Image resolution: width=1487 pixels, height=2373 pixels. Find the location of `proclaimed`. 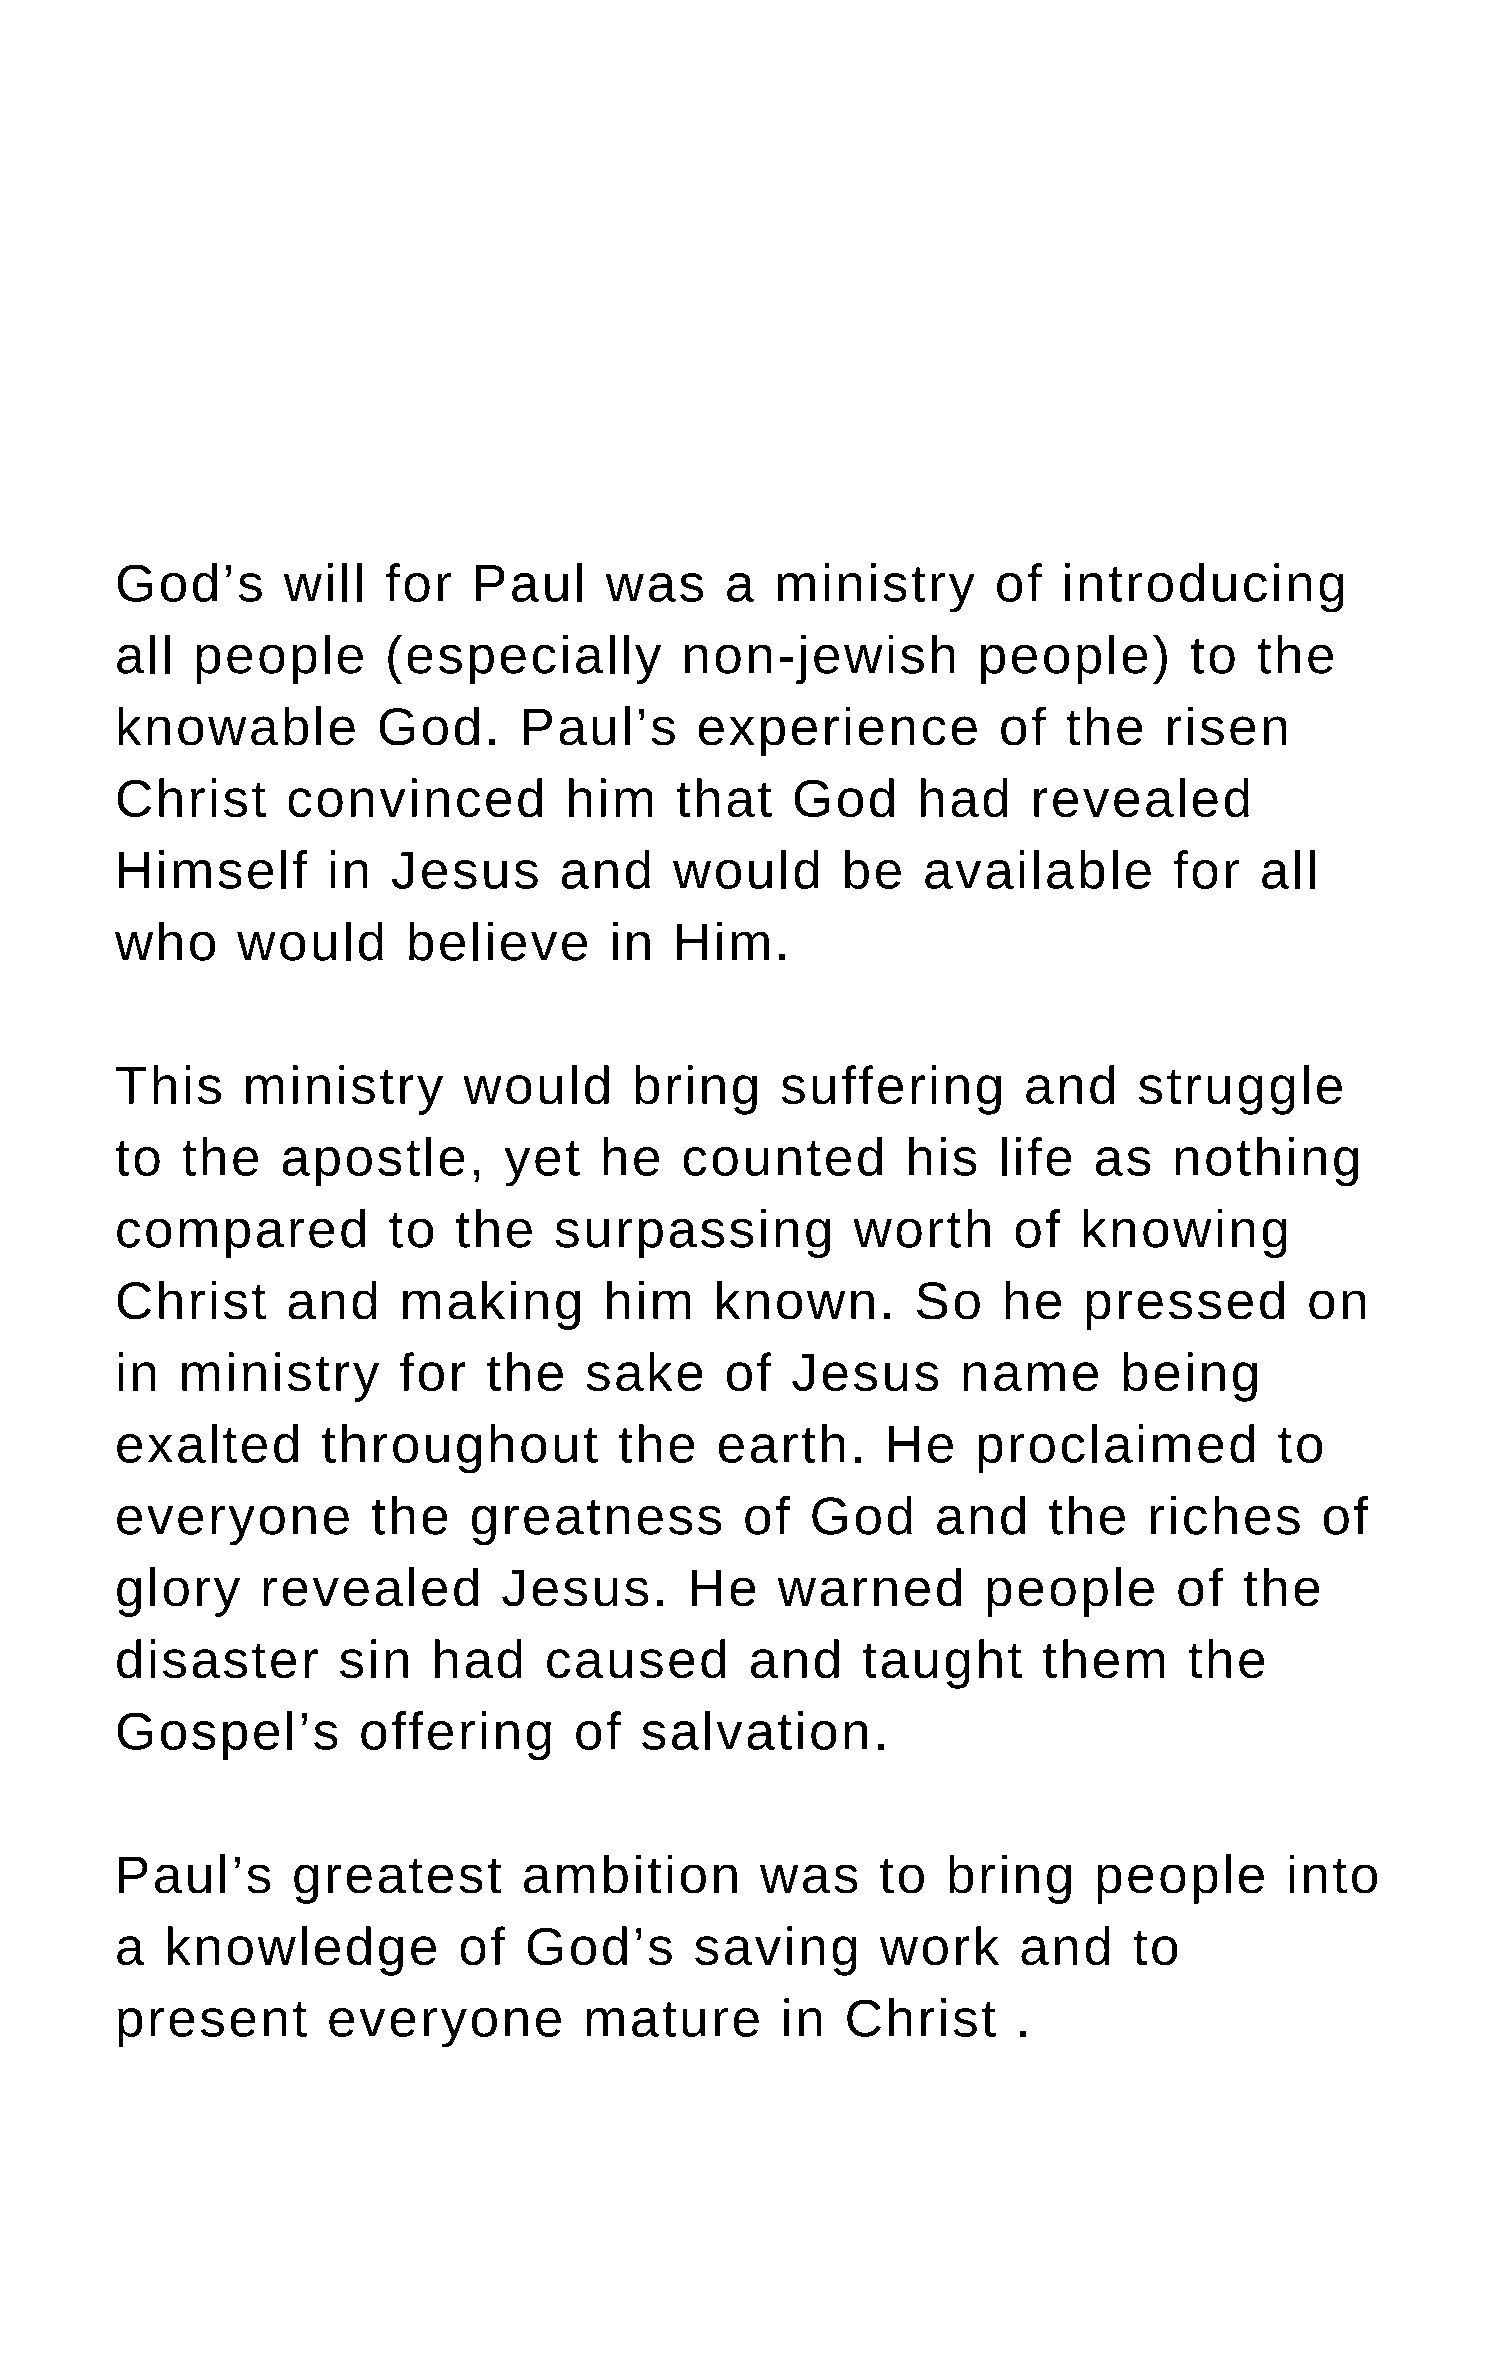

proclaimed is located at coordinates (1116, 1449).
